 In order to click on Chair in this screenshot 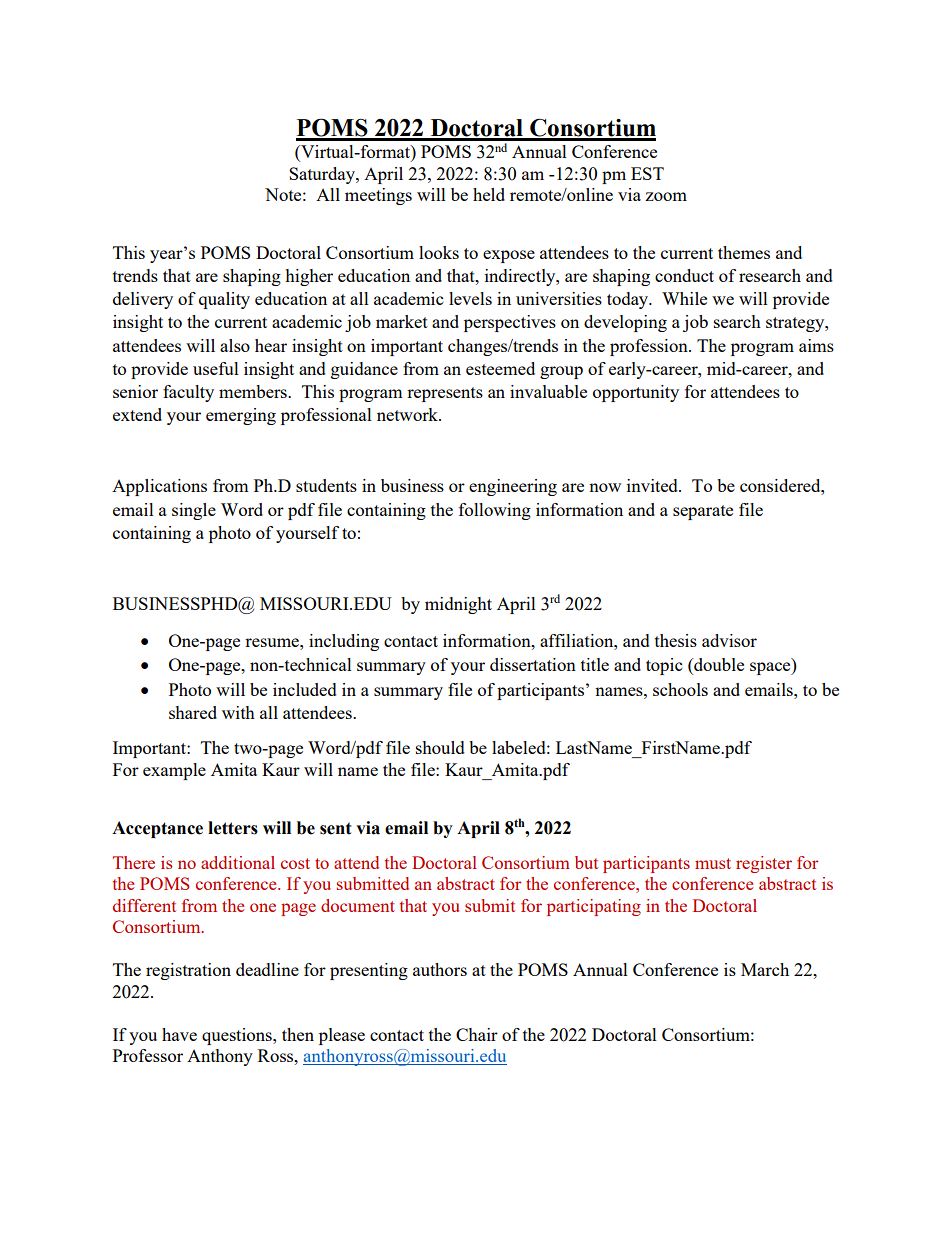, I will do `click(477, 1034)`.
